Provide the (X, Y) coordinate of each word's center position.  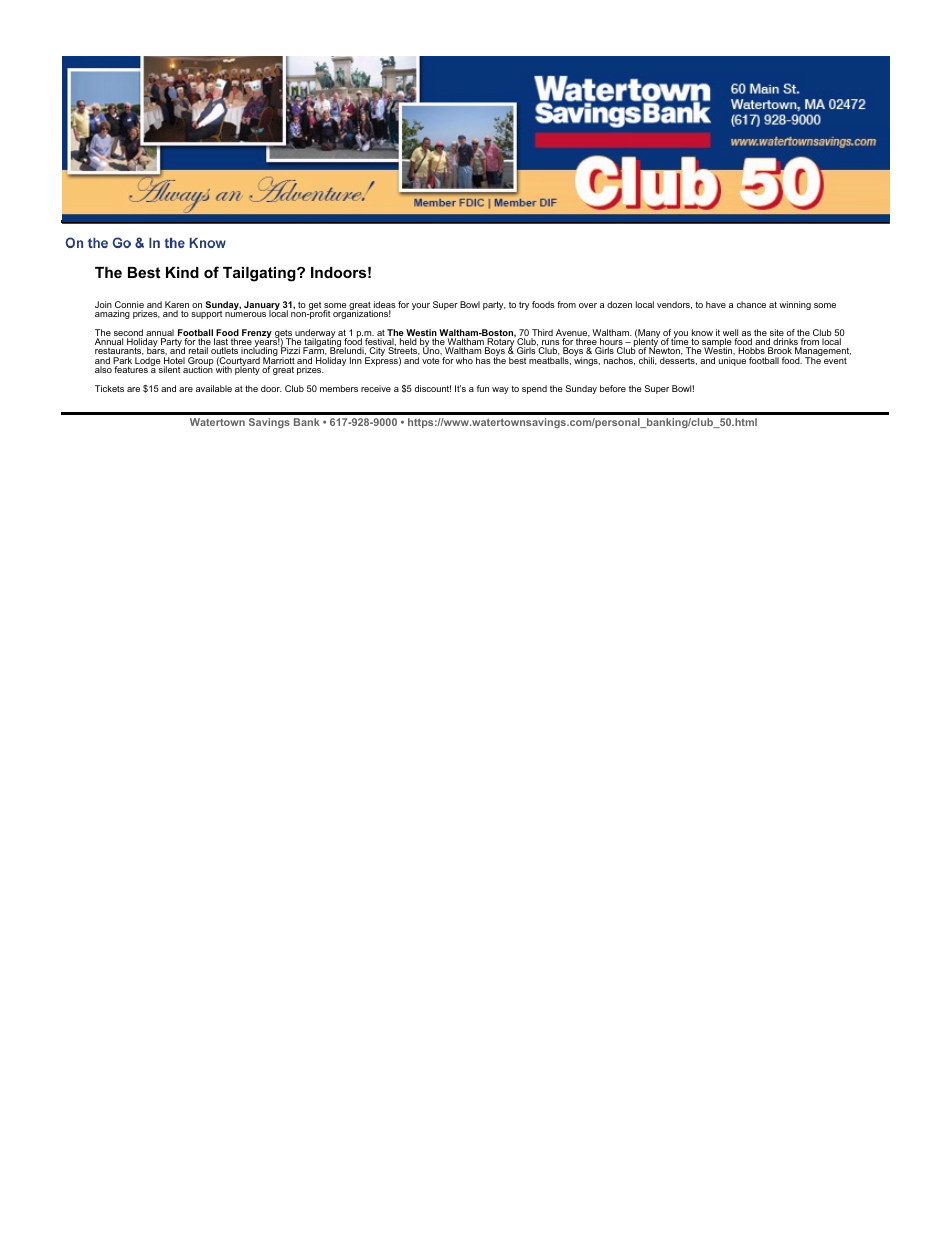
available (214, 388)
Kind (182, 272)
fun (483, 388)
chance (751, 304)
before (613, 388)
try (524, 305)
